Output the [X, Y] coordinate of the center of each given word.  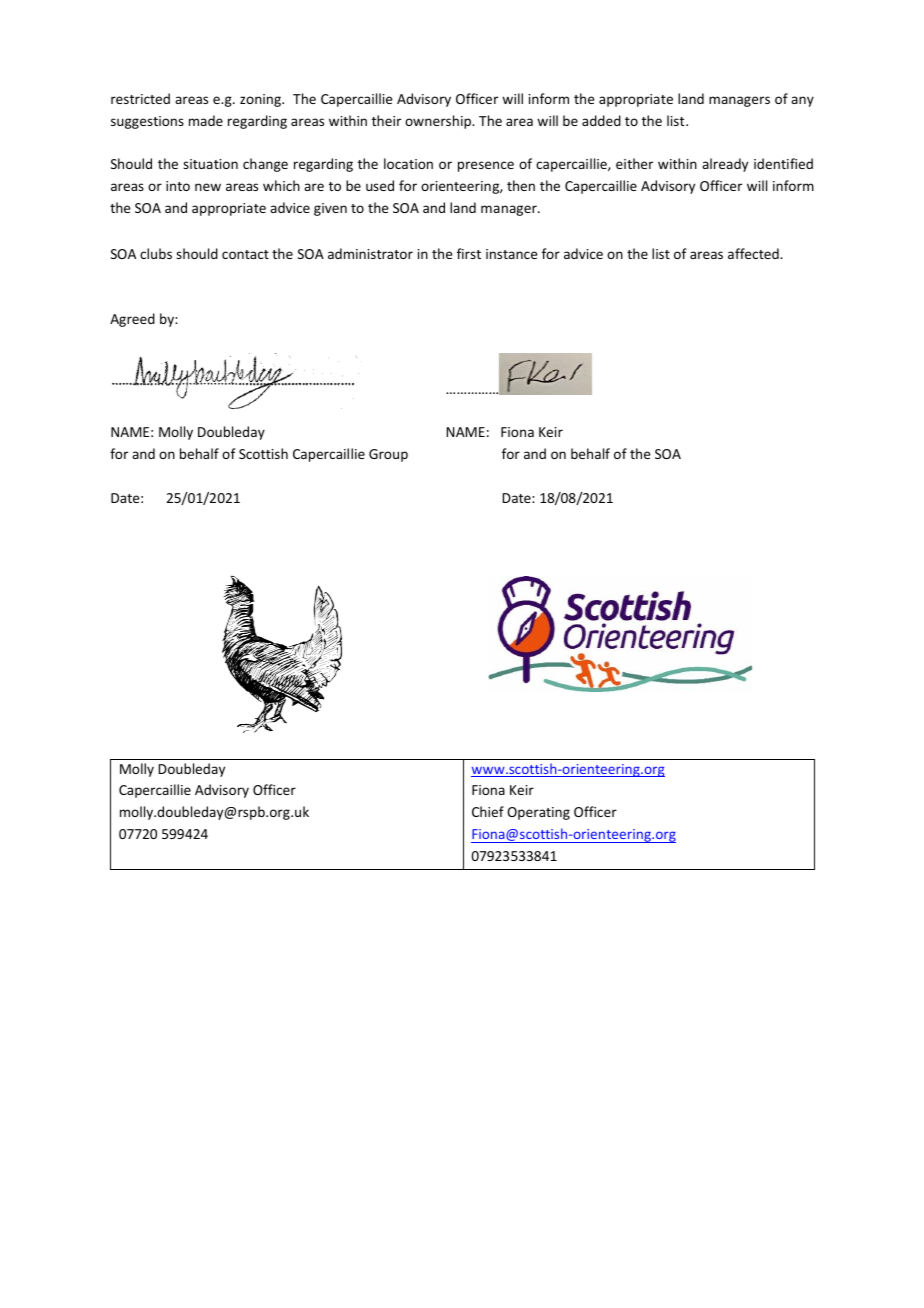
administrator [370, 253]
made [206, 120]
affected [754, 253]
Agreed [132, 320]
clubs [156, 253]
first [469, 253]
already [725, 165]
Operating [538, 813]
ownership [439, 122]
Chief [488, 811]
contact [245, 254]
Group [388, 455]
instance [511, 254]
